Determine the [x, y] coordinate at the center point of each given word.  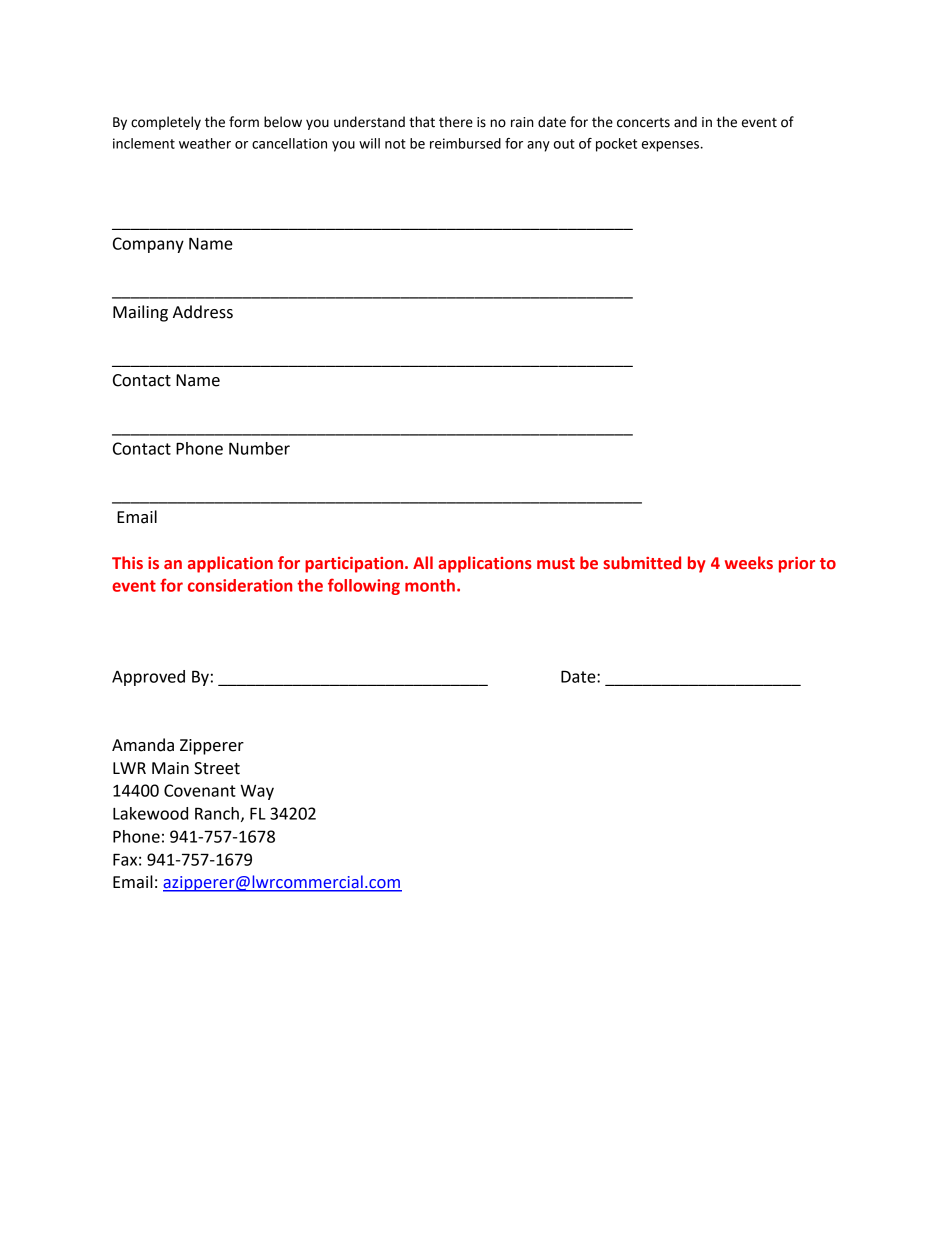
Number [259, 448]
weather [205, 143]
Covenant [200, 790]
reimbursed [465, 143]
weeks [749, 563]
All [423, 562]
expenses [670, 146]
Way [257, 792]
